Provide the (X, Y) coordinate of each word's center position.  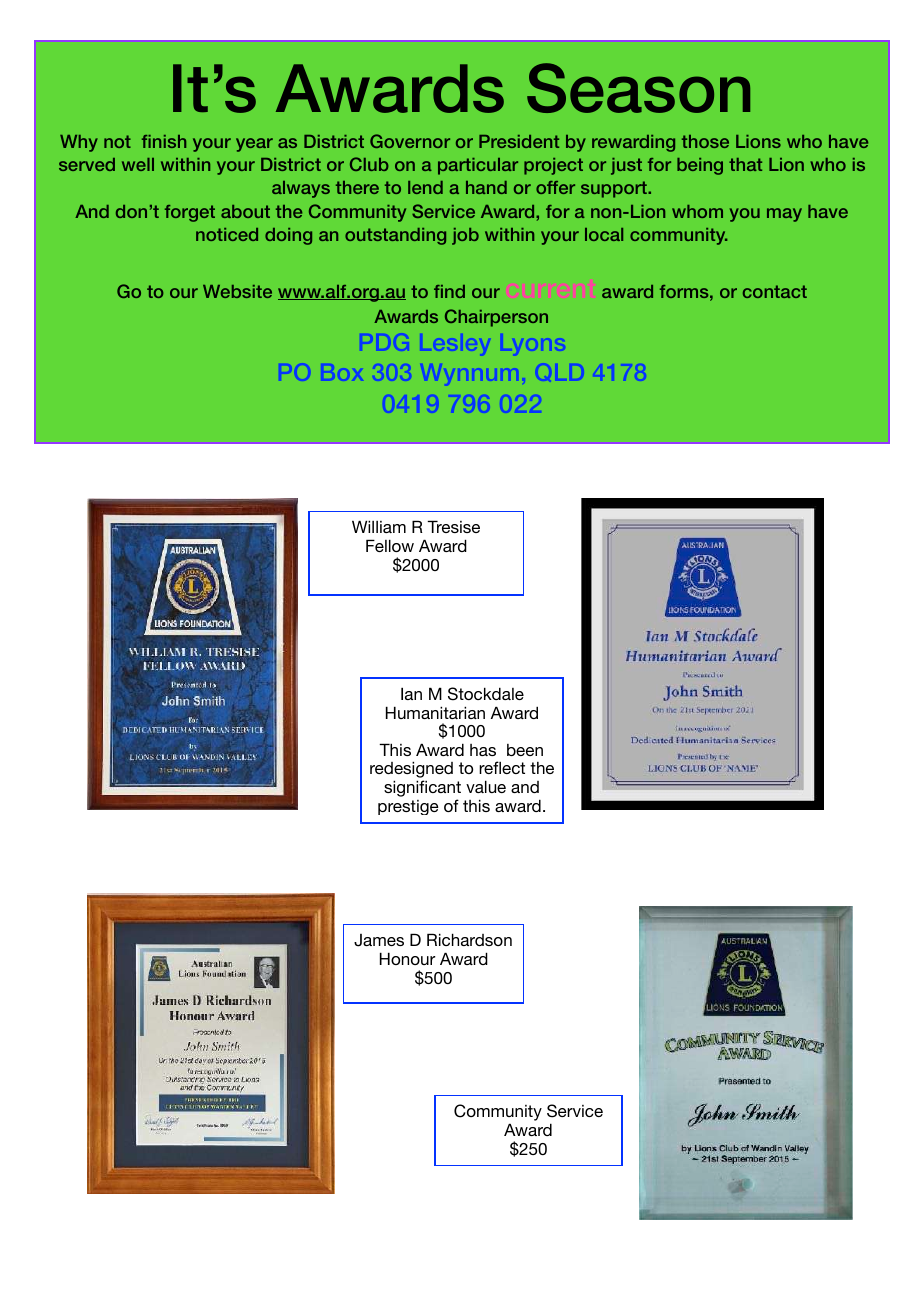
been (525, 750)
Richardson (469, 939)
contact (775, 291)
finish (164, 141)
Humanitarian (435, 712)
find (449, 291)
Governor (410, 141)
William (379, 526)
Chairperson (496, 318)
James (379, 940)
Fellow (390, 545)
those (705, 141)
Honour (407, 958)
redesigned (411, 771)
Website (237, 291)
